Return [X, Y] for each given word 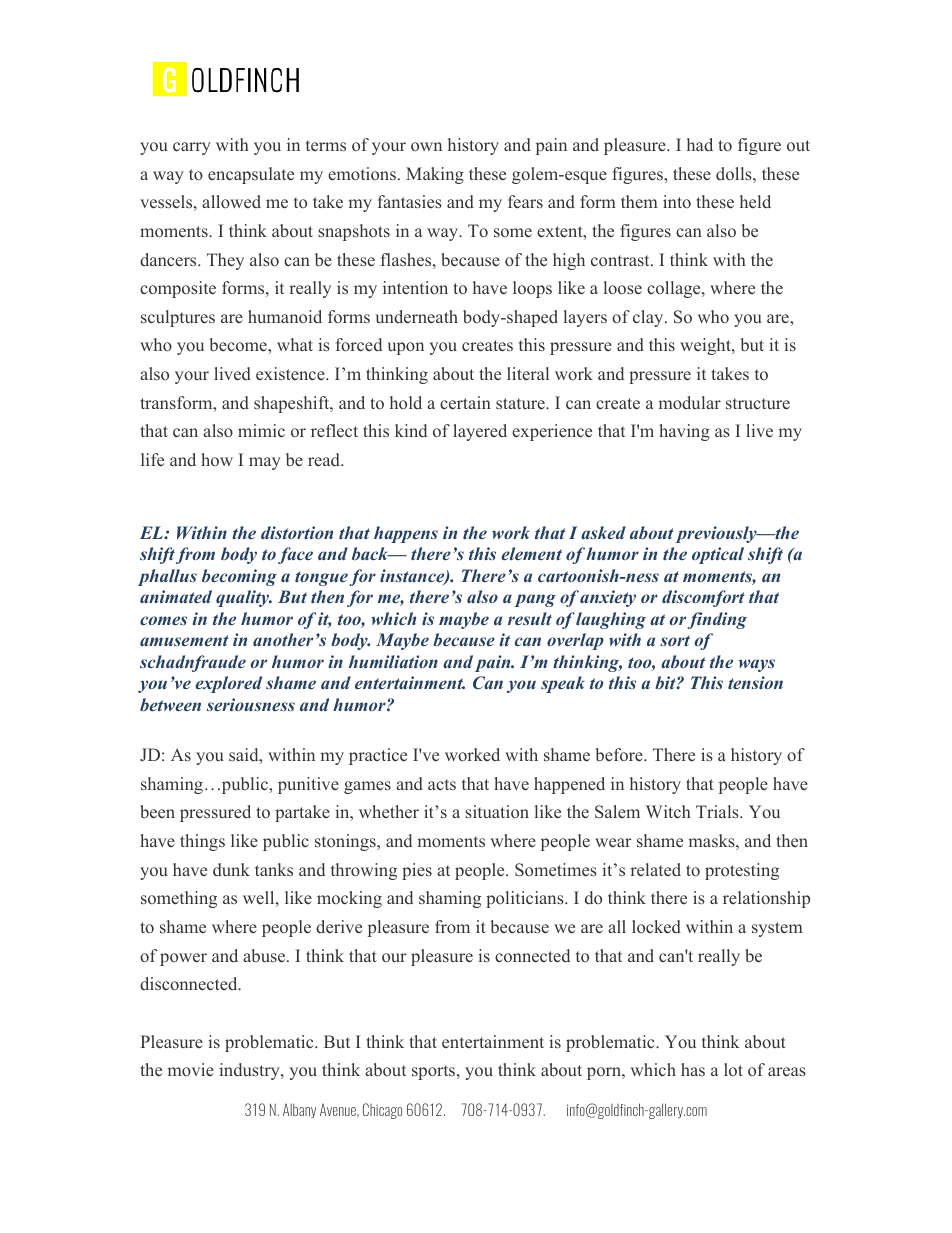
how [217, 459]
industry [250, 1071]
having [684, 432]
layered [480, 432]
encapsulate [251, 175]
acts [442, 784]
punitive [308, 785]
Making [435, 175]
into [677, 201]
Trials [718, 811]
